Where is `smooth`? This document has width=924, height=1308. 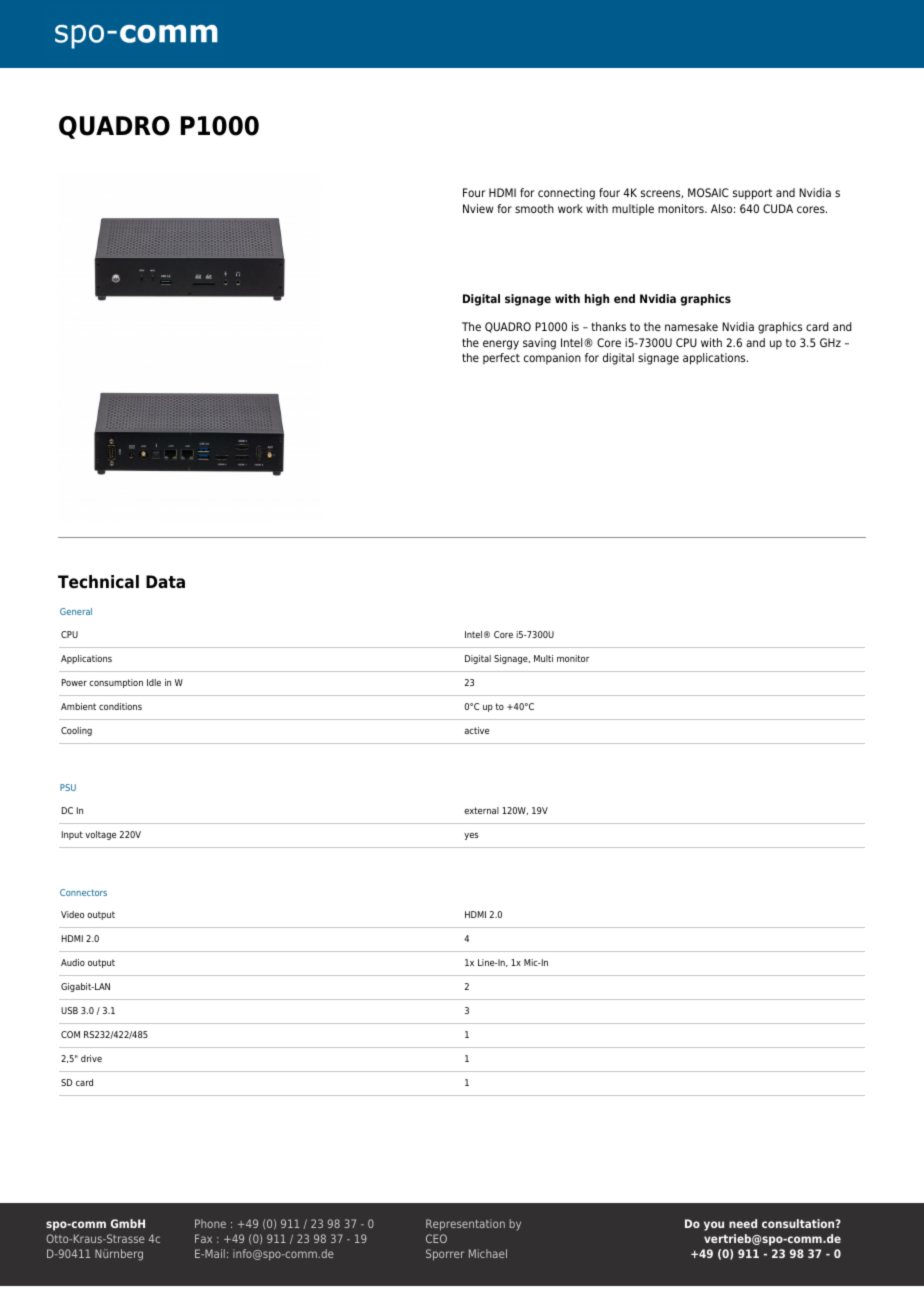
smooth is located at coordinates (534, 208).
